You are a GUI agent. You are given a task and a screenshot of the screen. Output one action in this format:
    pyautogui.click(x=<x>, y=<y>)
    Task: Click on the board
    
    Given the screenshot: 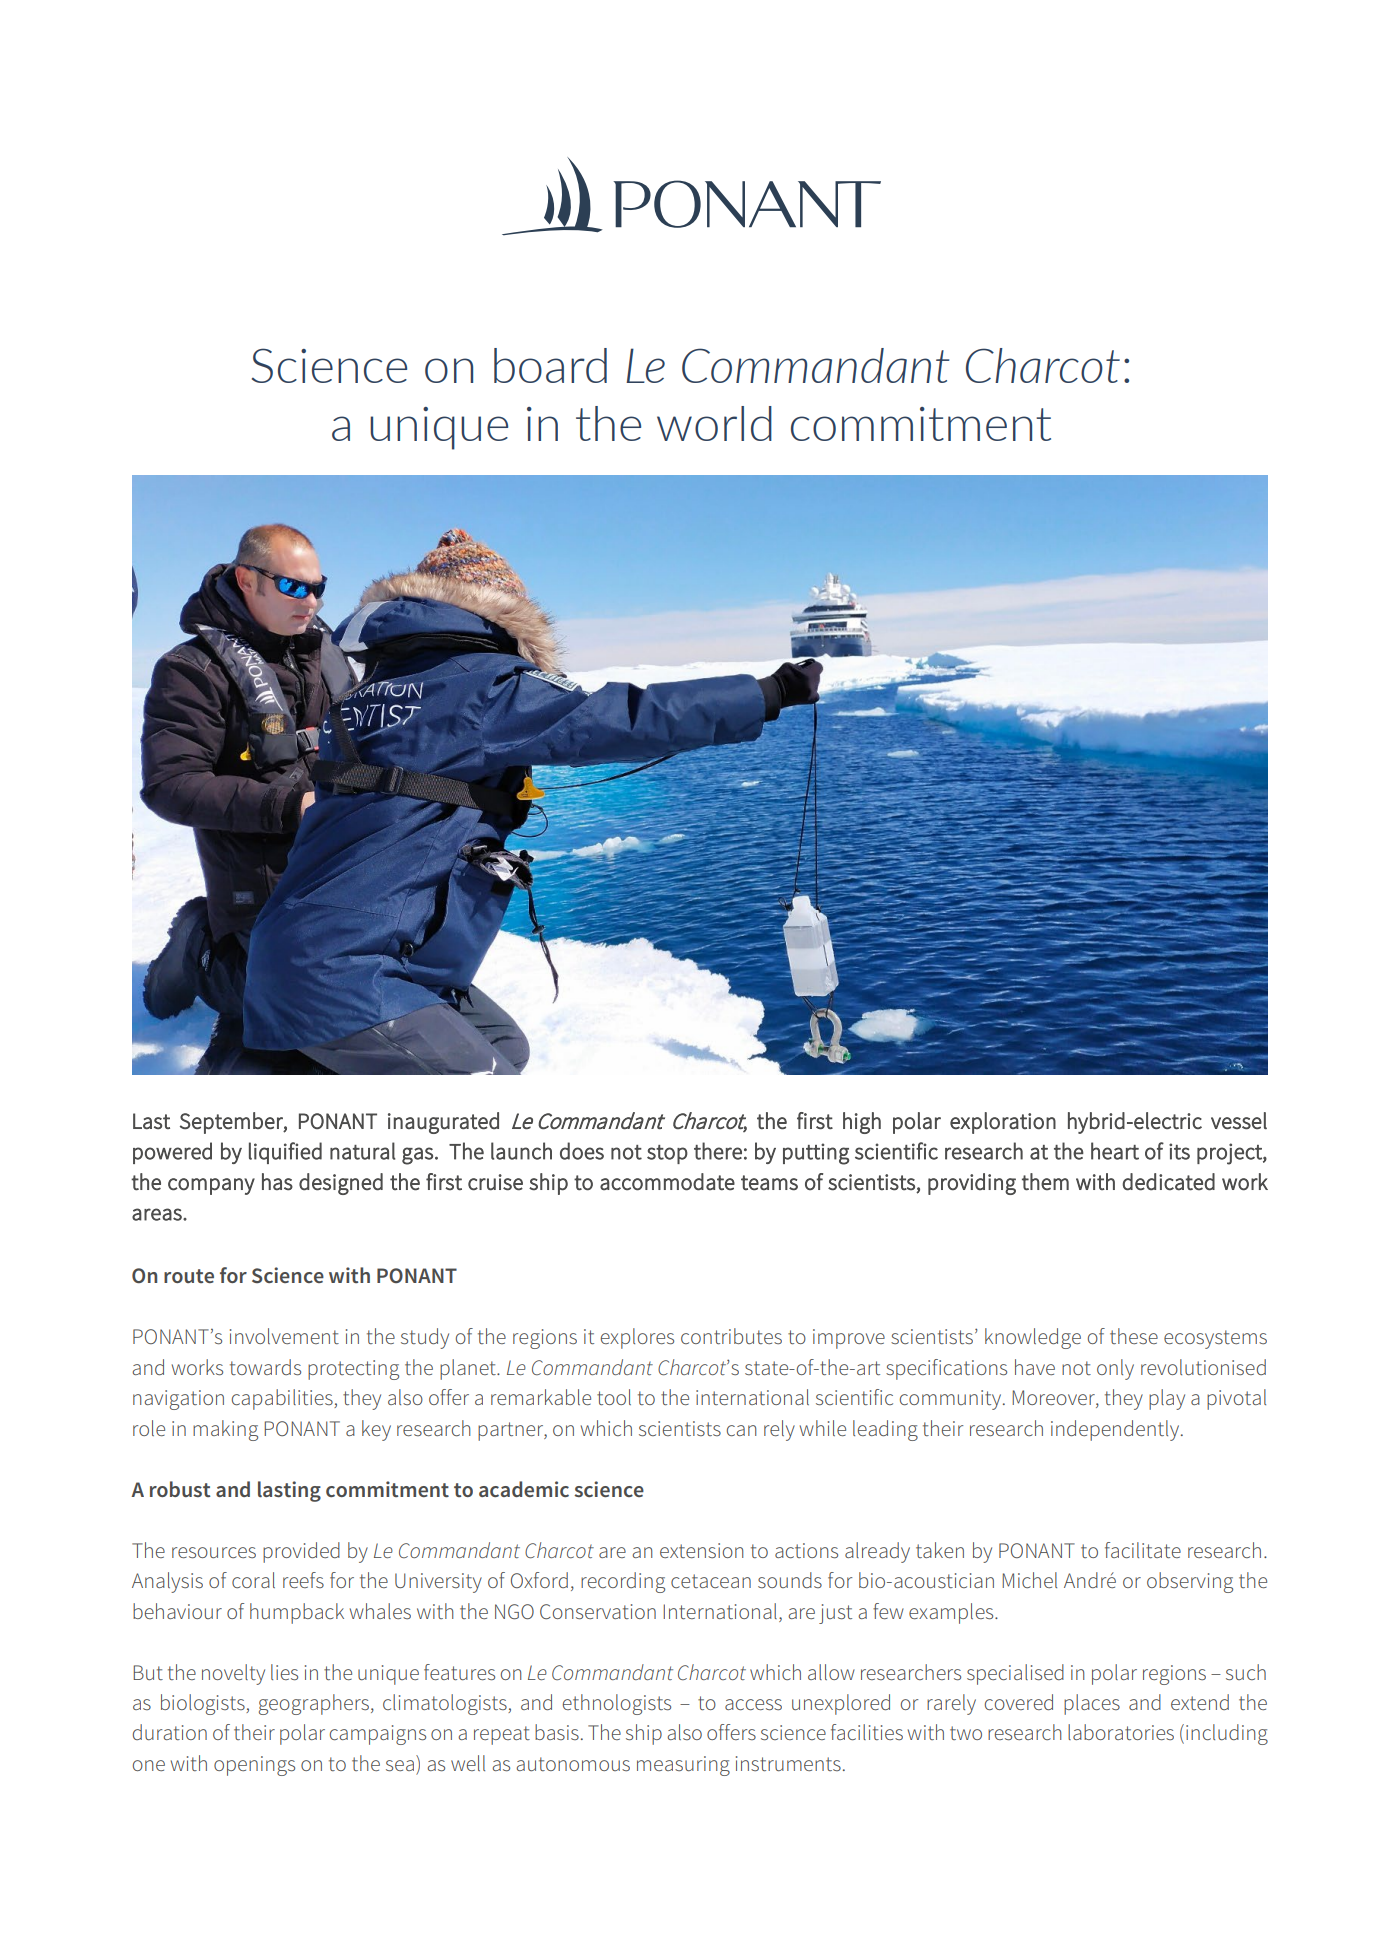 What is the action you would take?
    pyautogui.click(x=550, y=365)
